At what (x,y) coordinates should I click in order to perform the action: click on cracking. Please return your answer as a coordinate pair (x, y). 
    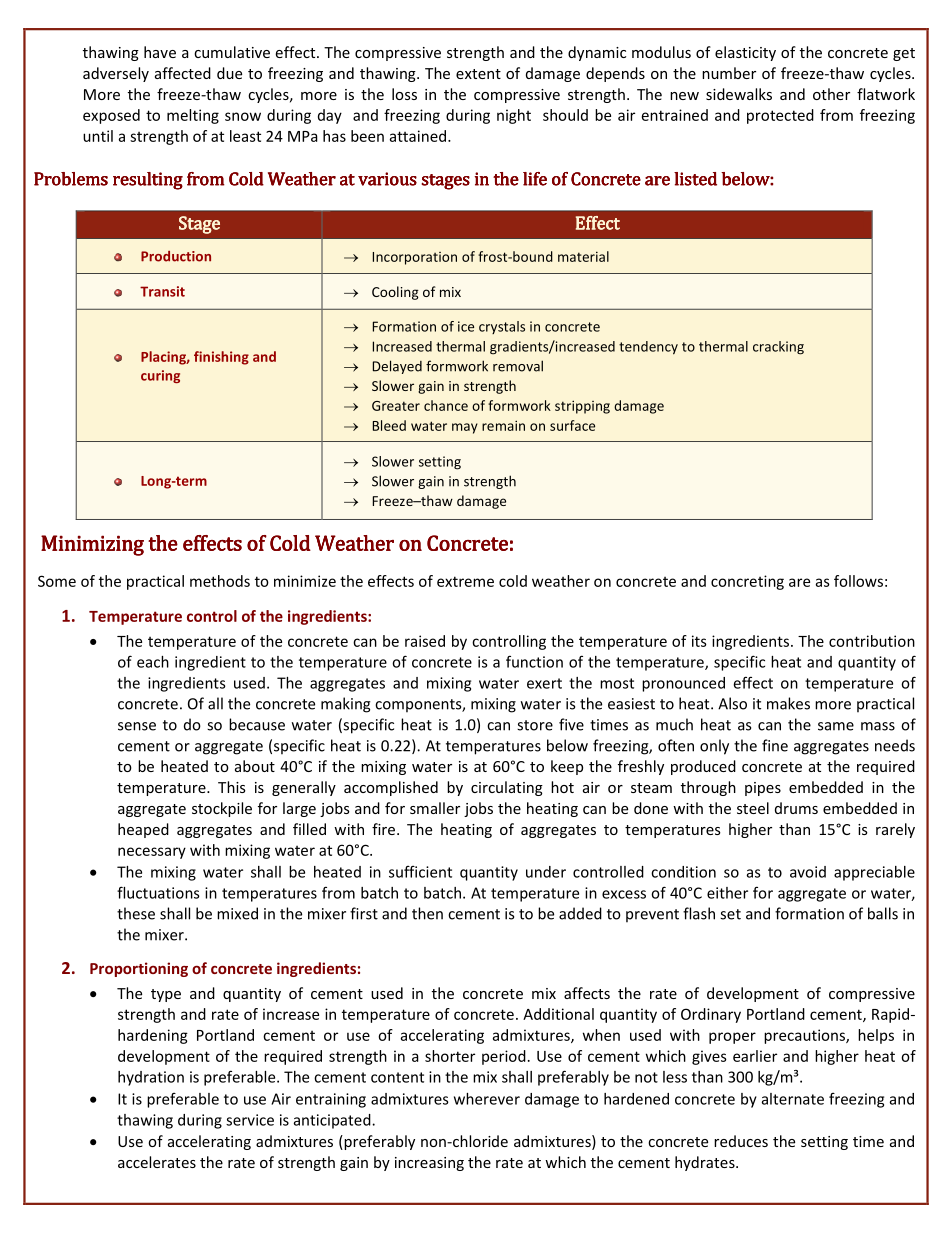
    Looking at the image, I should click on (778, 348).
